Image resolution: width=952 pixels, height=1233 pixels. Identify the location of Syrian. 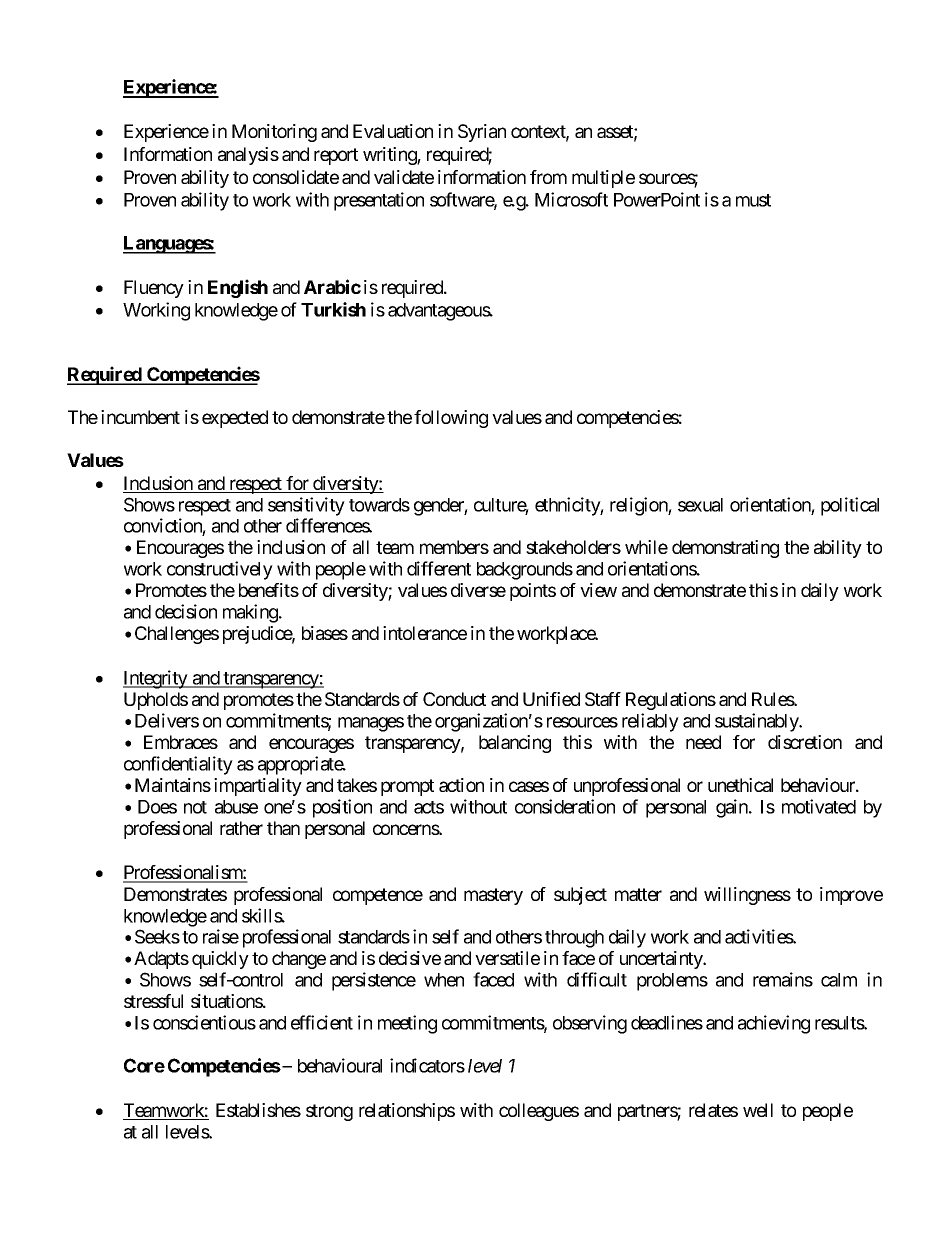
(482, 133).
